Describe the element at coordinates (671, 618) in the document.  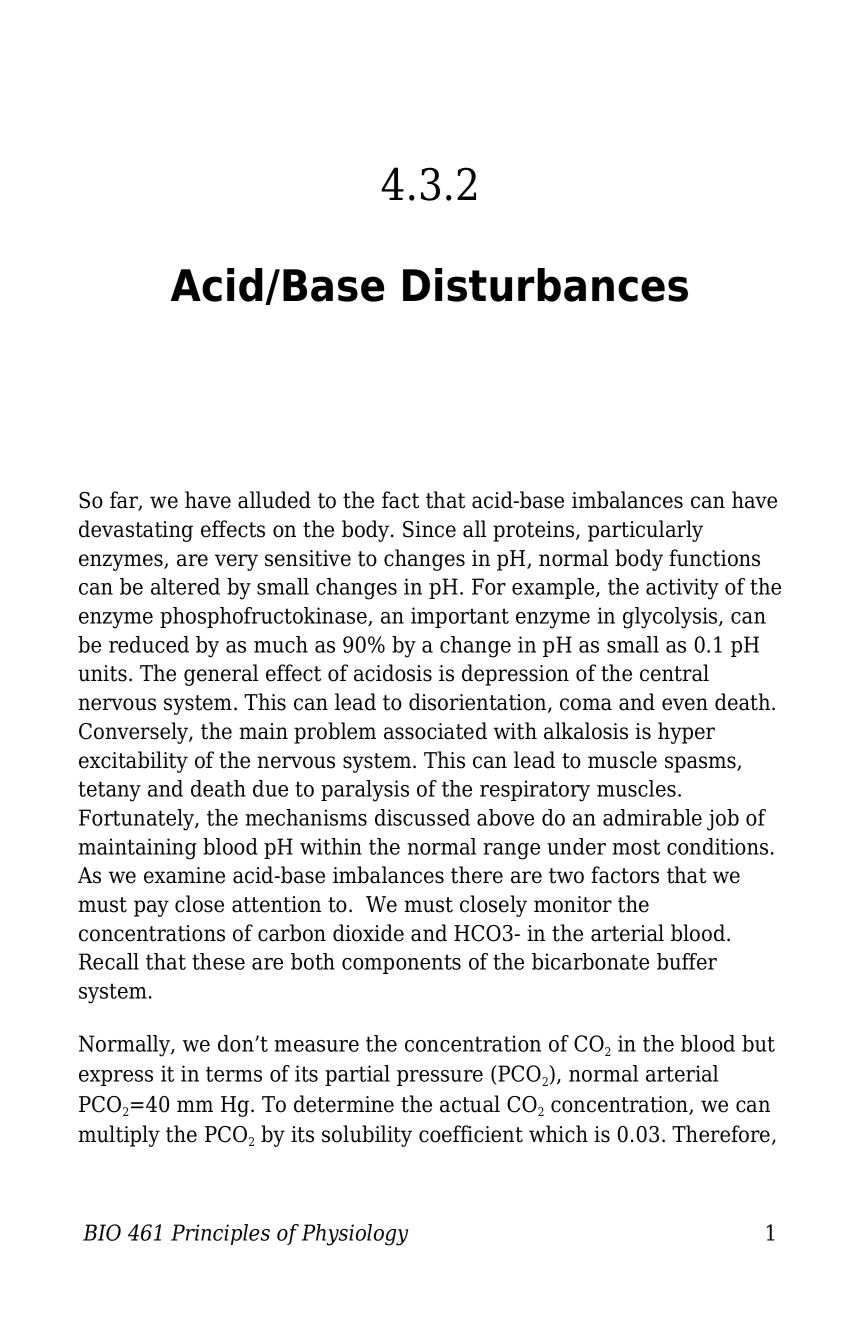
I see `glycolysis` at that location.
